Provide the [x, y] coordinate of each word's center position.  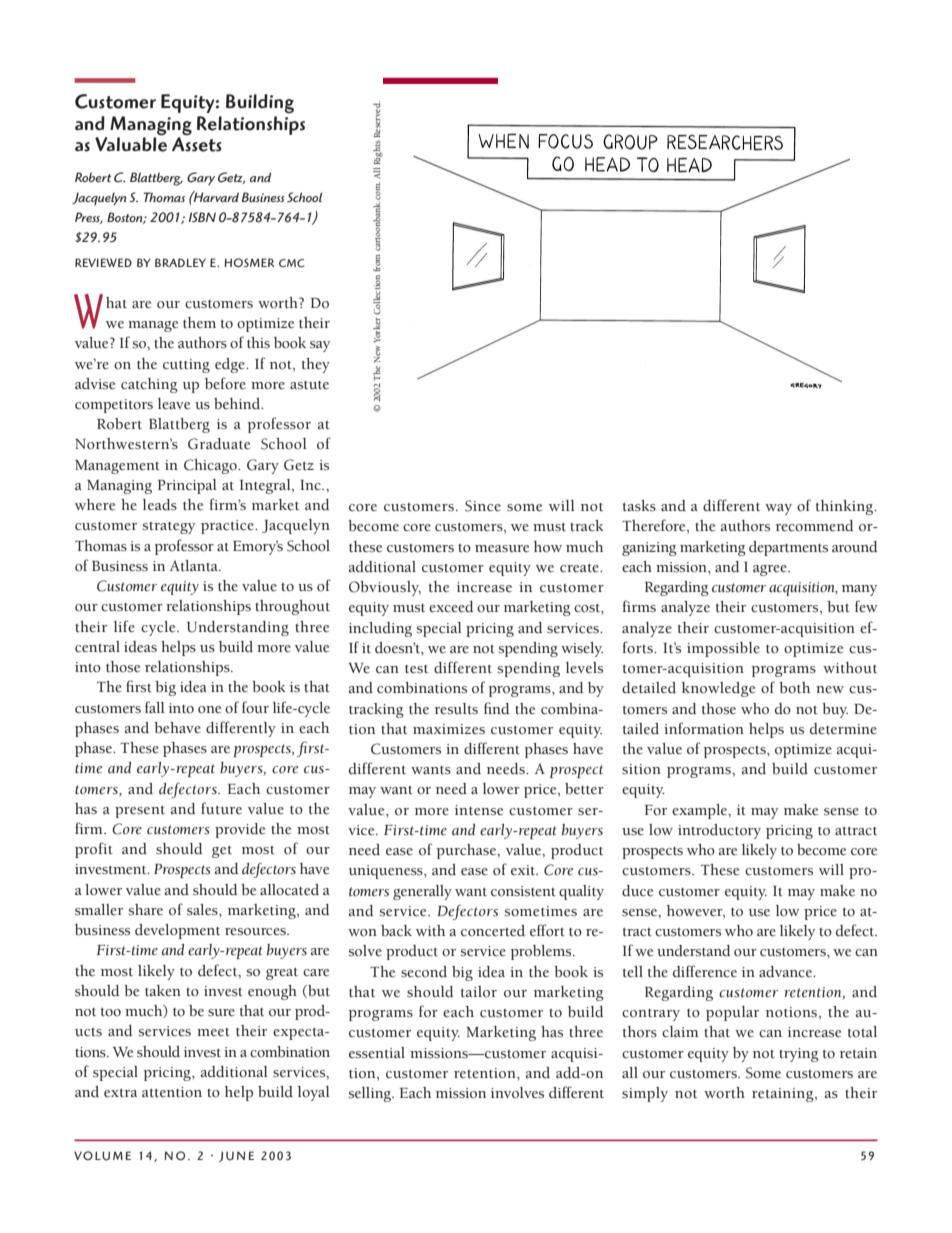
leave [174, 404]
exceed [451, 607]
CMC [291, 263]
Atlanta [195, 566]
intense [479, 810]
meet [213, 1032]
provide [240, 830]
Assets [197, 143]
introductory [719, 831]
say [320, 346]
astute [309, 385]
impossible [723, 649]
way [778, 509]
